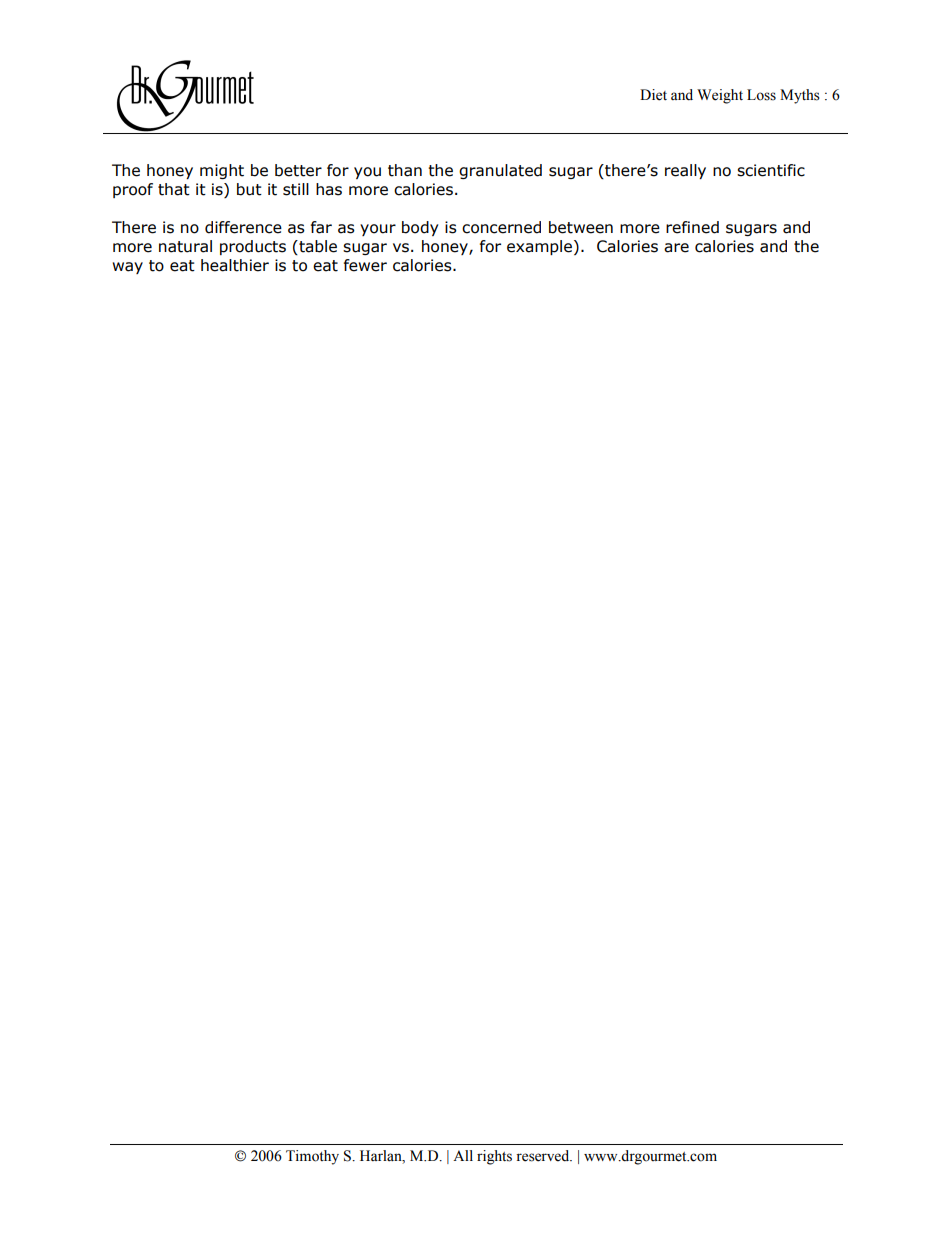 This screenshot has height=1233, width=952. I want to click on healthier, so click(235, 265).
